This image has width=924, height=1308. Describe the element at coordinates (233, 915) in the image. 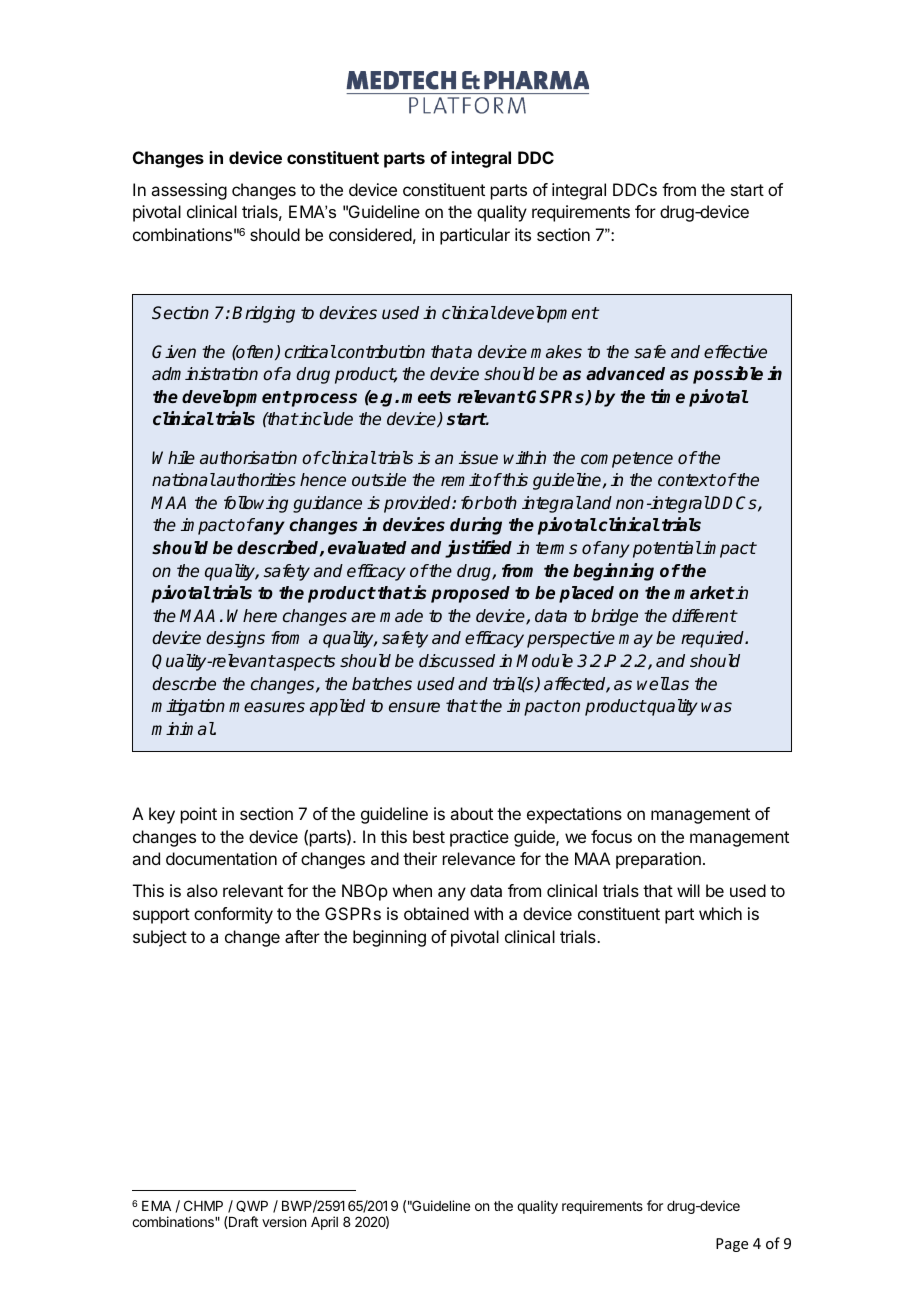

I see `conformity` at that location.
